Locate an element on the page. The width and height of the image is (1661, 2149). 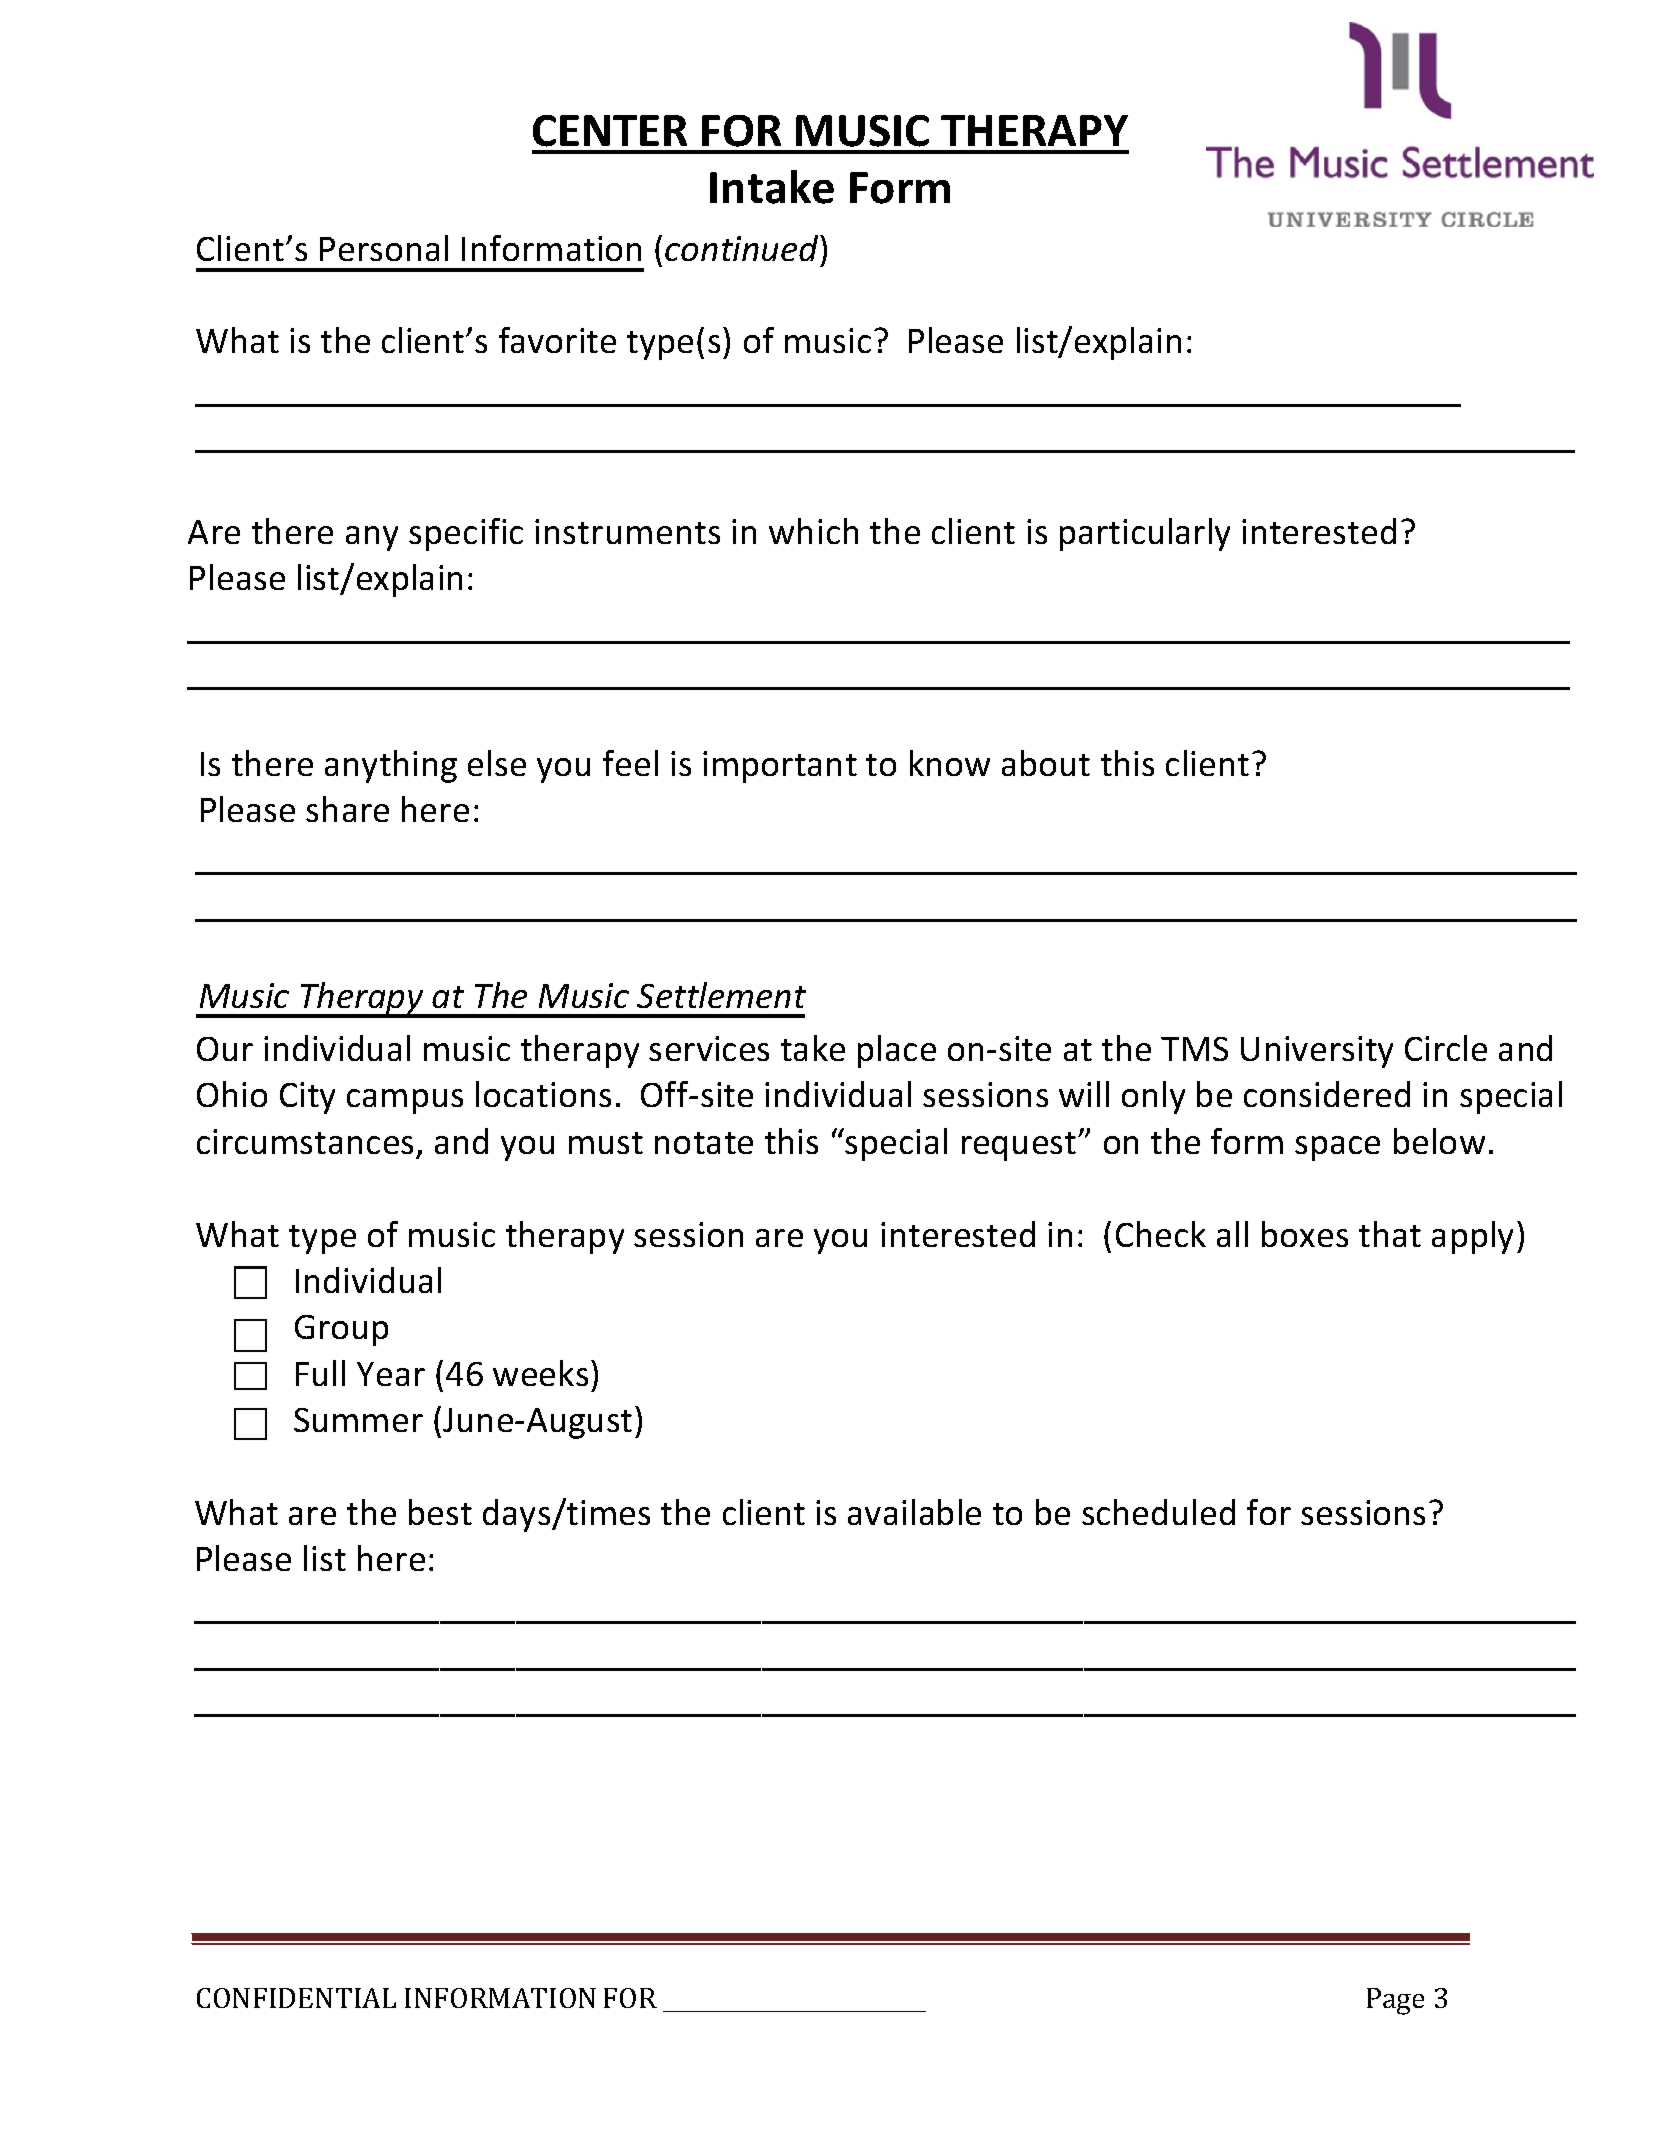
available is located at coordinates (914, 1512).
